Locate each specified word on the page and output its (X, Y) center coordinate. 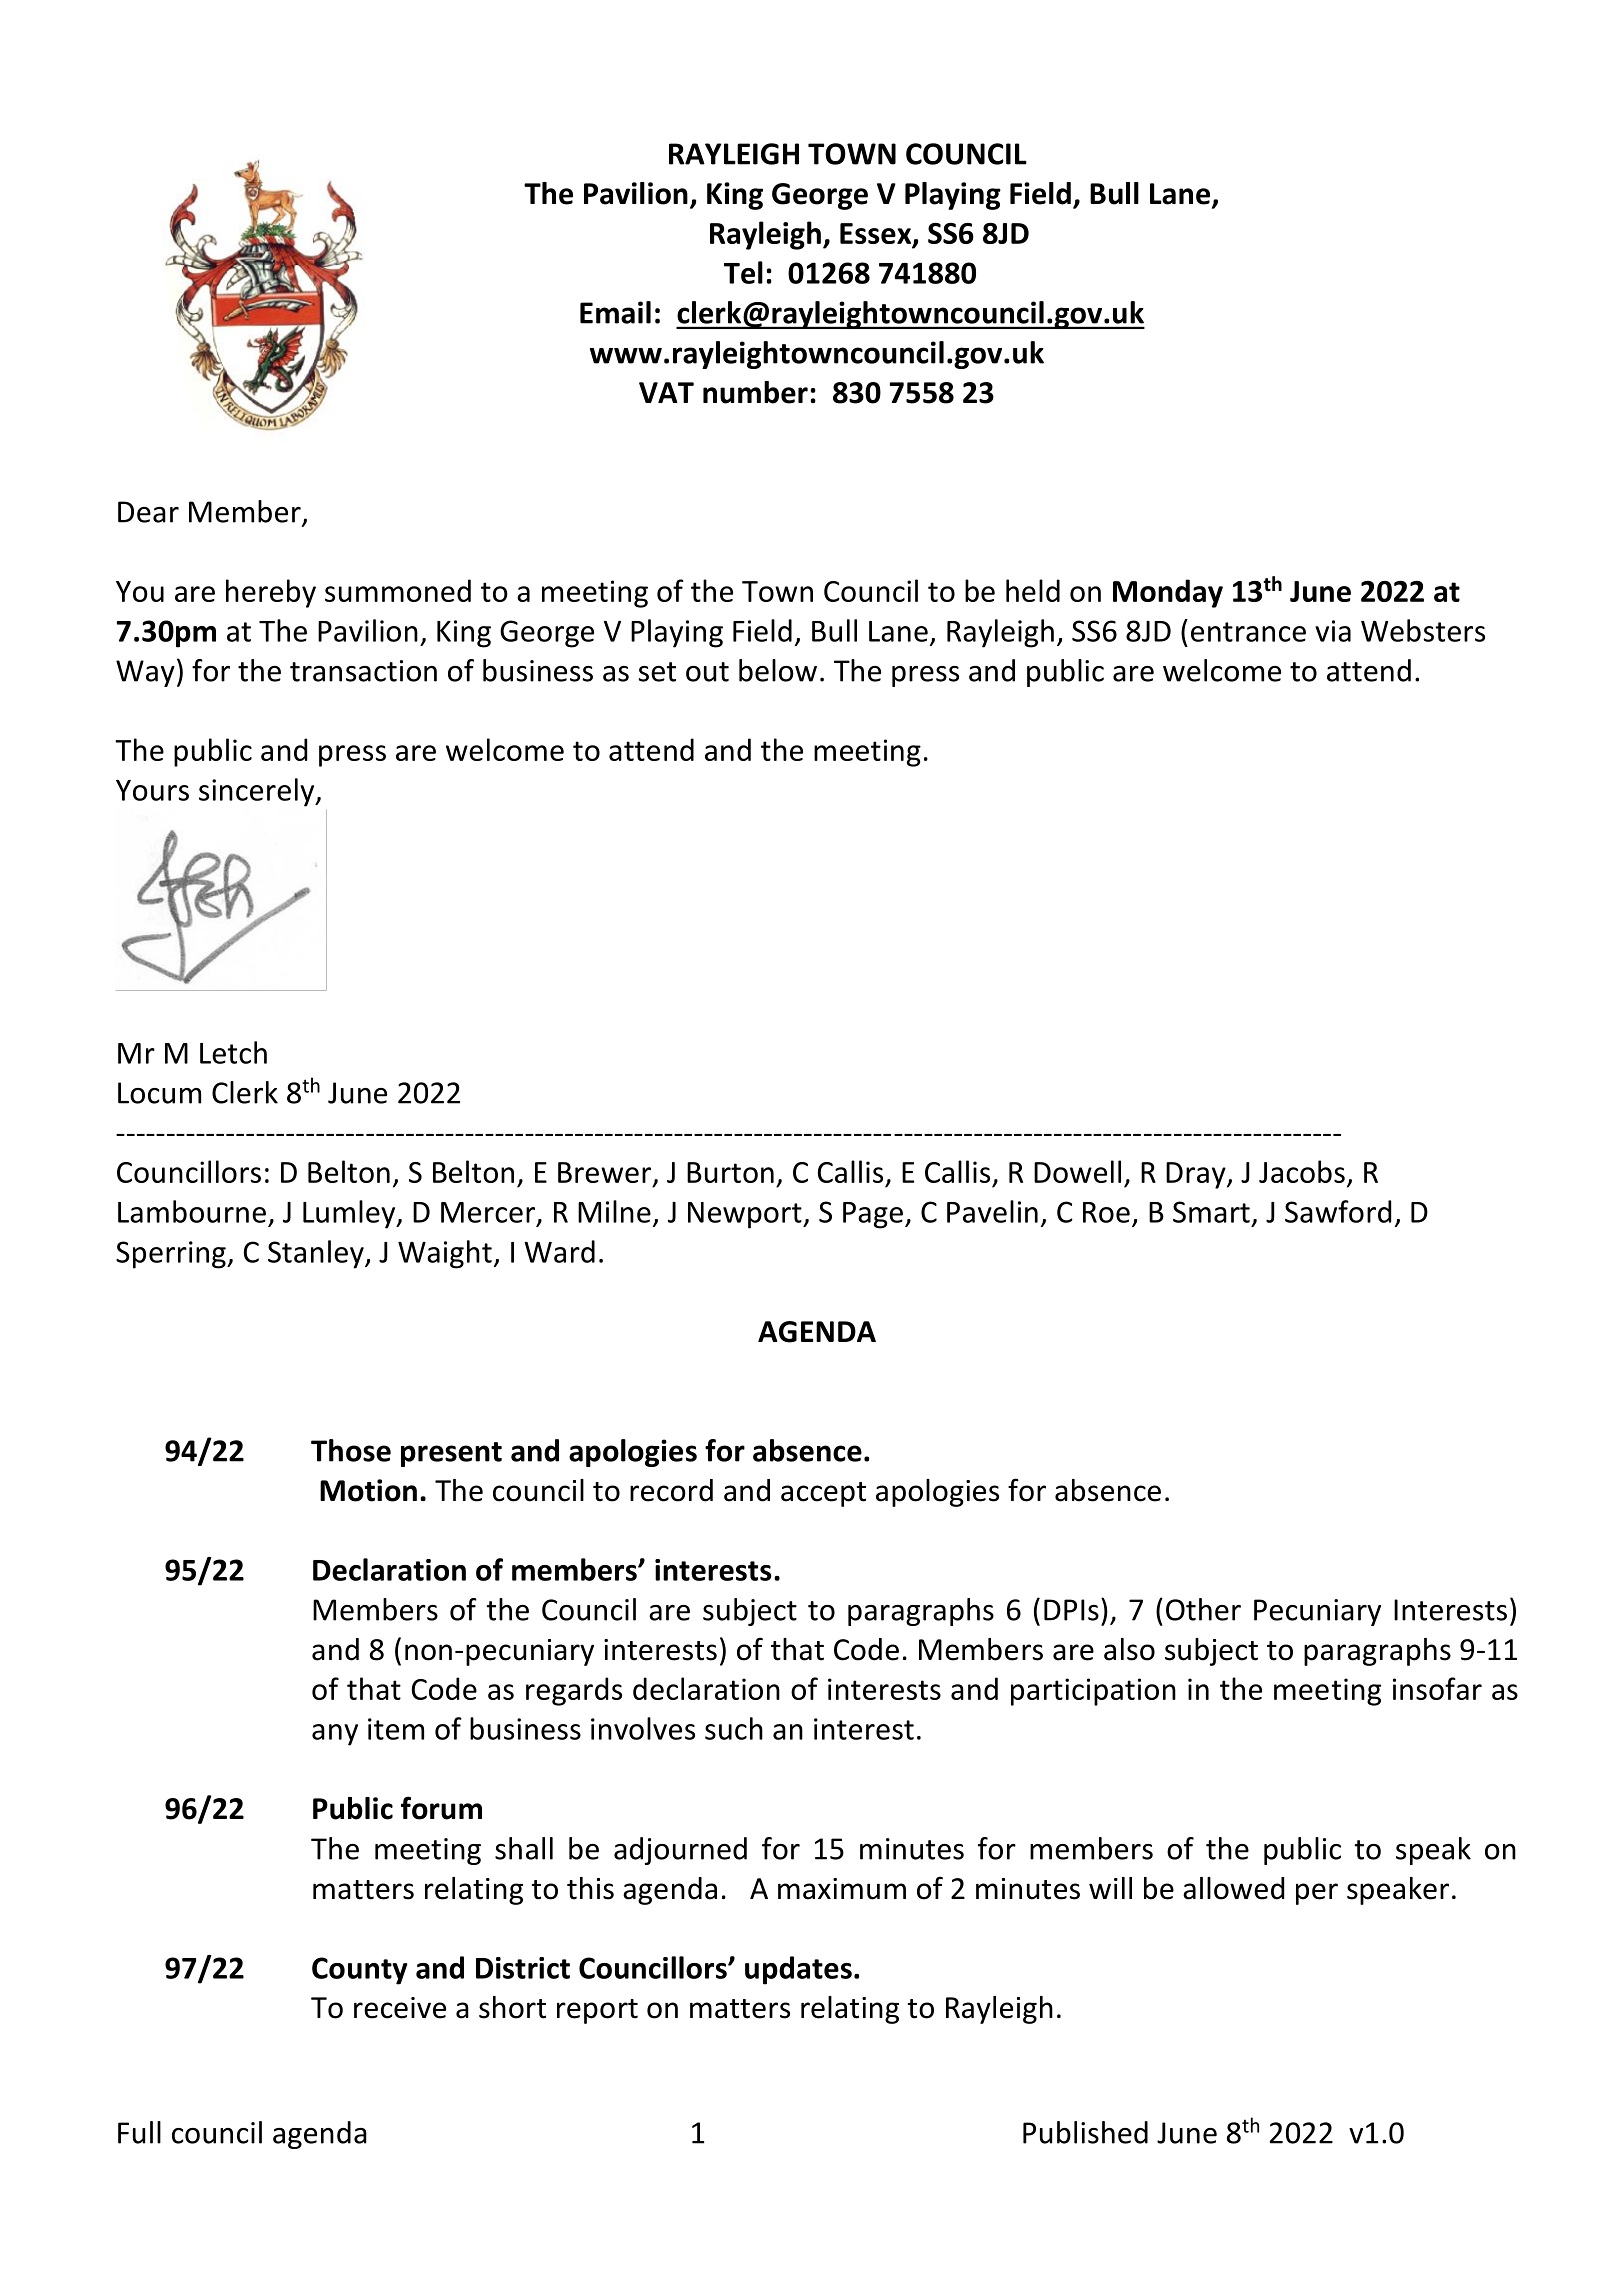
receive (400, 2008)
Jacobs (1302, 1171)
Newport (746, 1215)
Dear (148, 512)
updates (798, 1970)
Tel (743, 272)
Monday (1168, 593)
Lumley (350, 1214)
